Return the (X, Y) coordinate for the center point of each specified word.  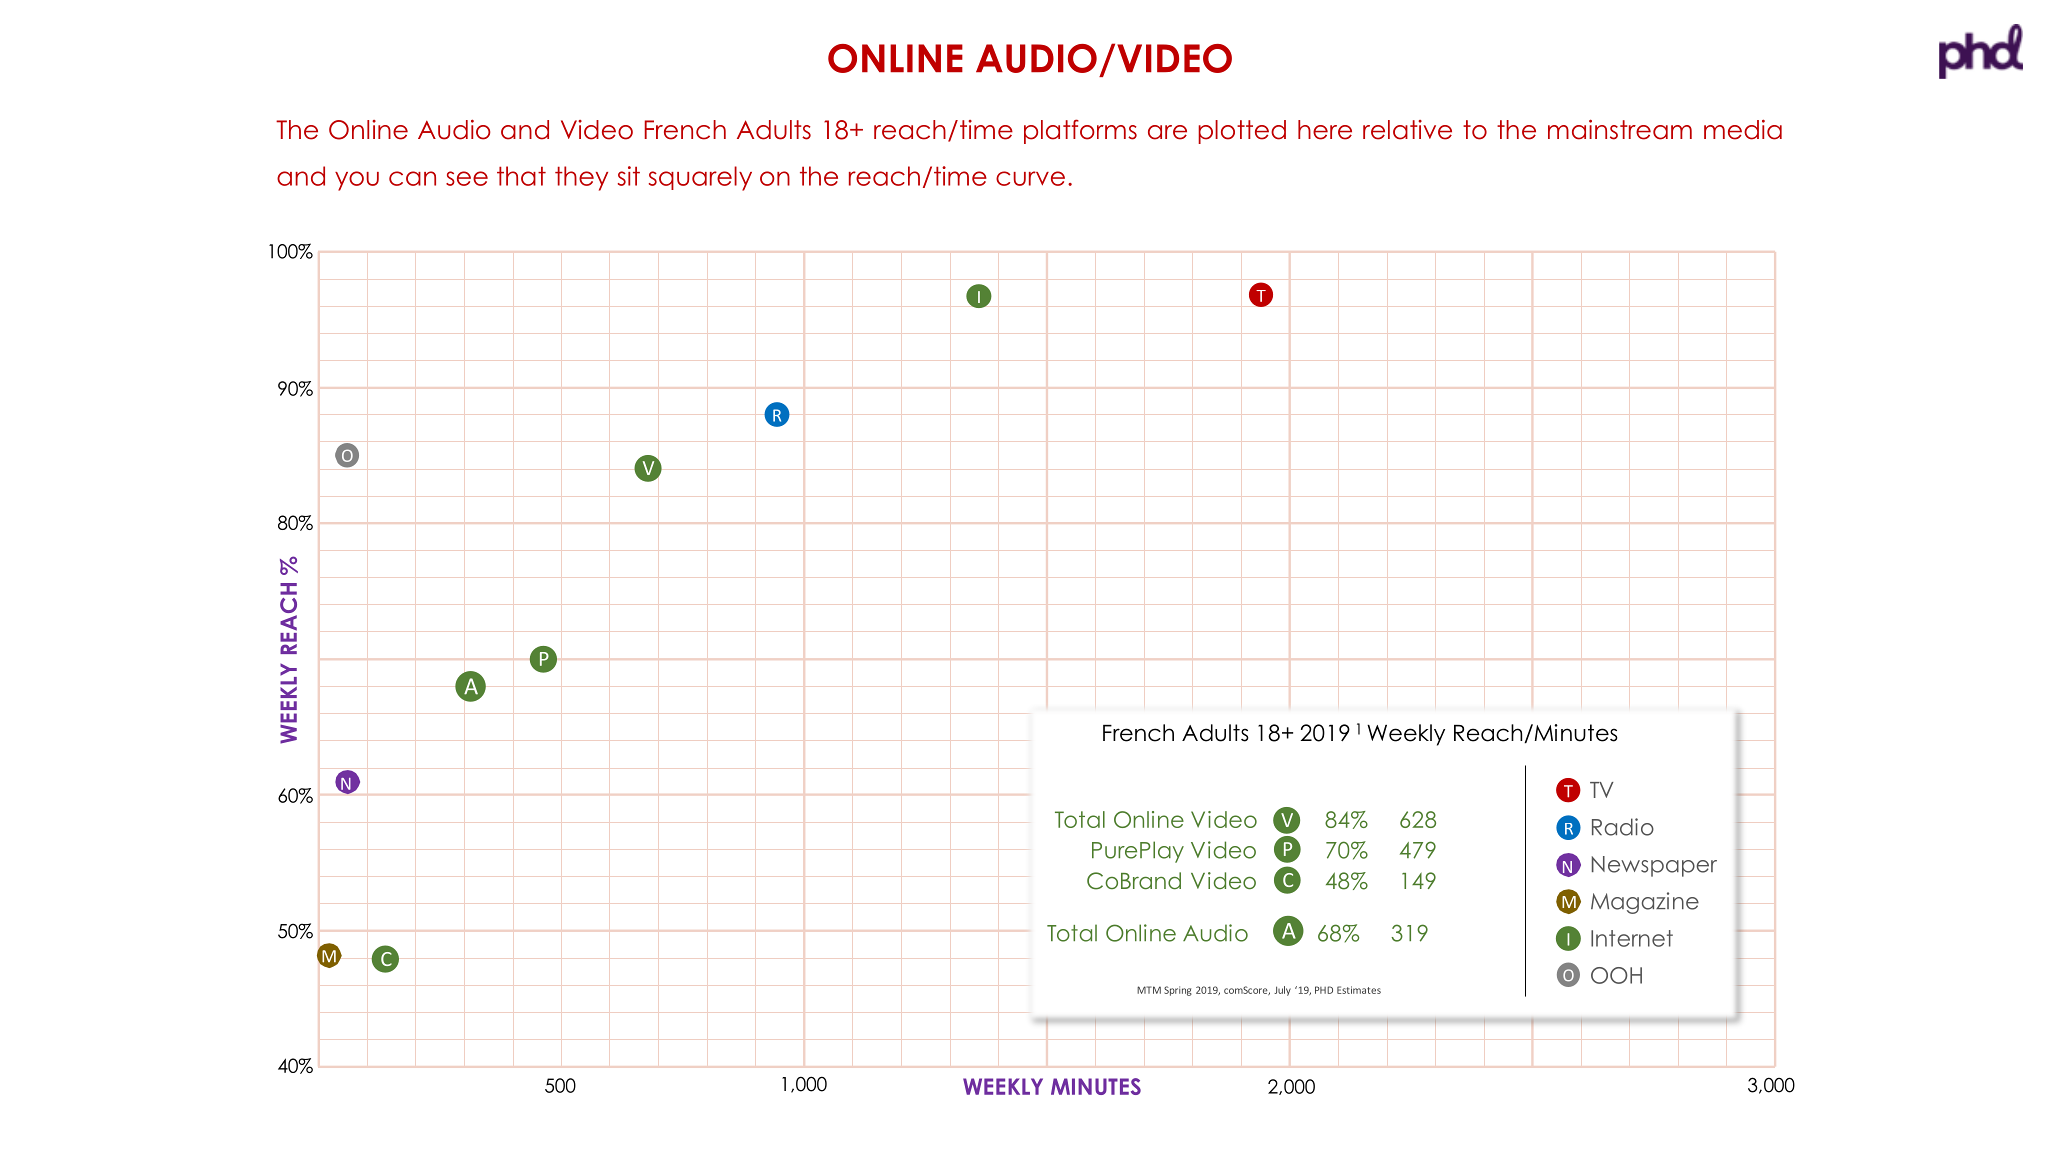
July (1282, 991)
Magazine (1645, 903)
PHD (1324, 990)
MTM (1149, 990)
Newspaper (1654, 866)
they (581, 178)
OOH (1616, 975)
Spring (1178, 991)
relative (1407, 130)
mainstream (1620, 129)
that (521, 176)
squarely (700, 178)
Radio (1623, 827)
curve (1030, 178)
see (467, 178)
